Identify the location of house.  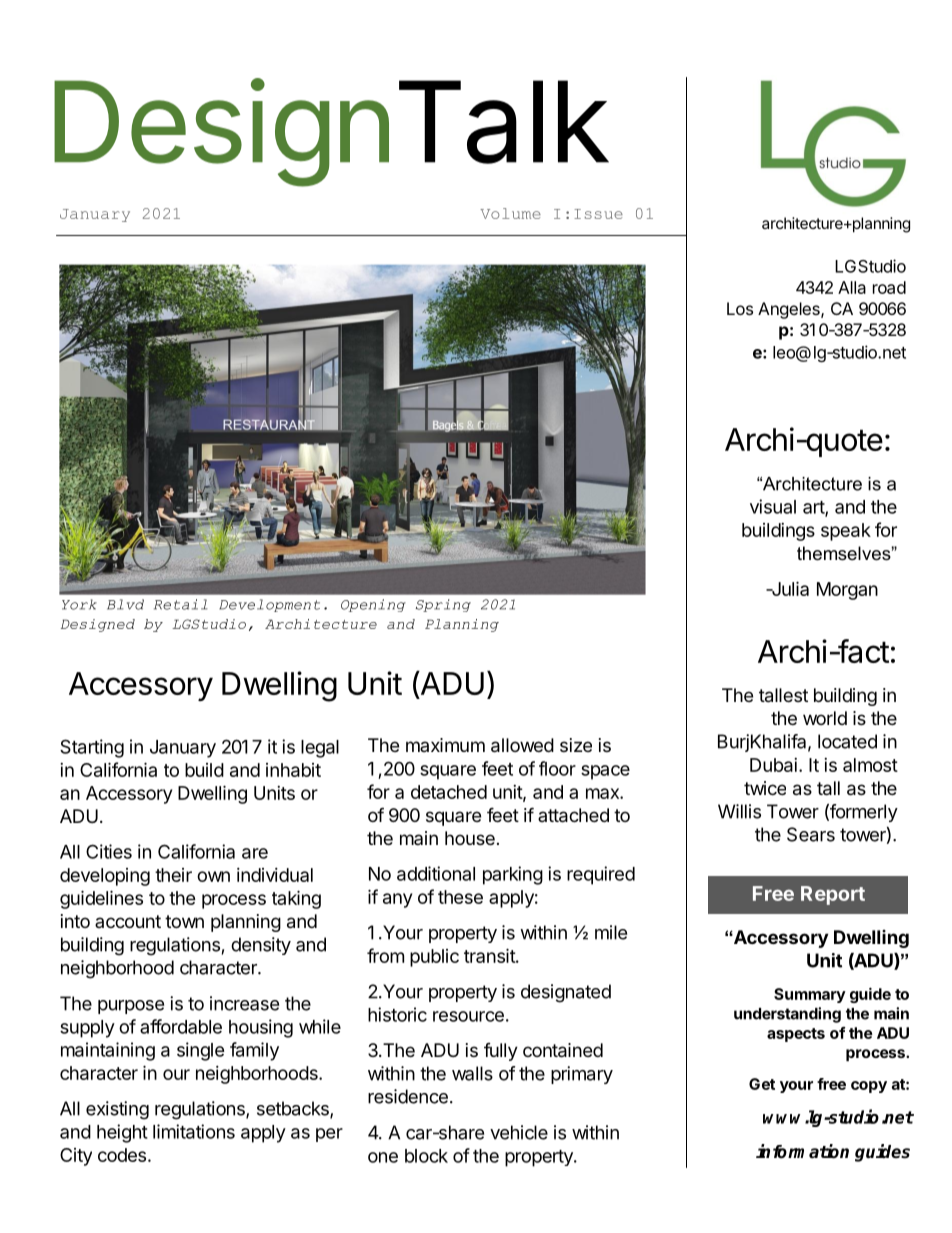
(470, 838).
